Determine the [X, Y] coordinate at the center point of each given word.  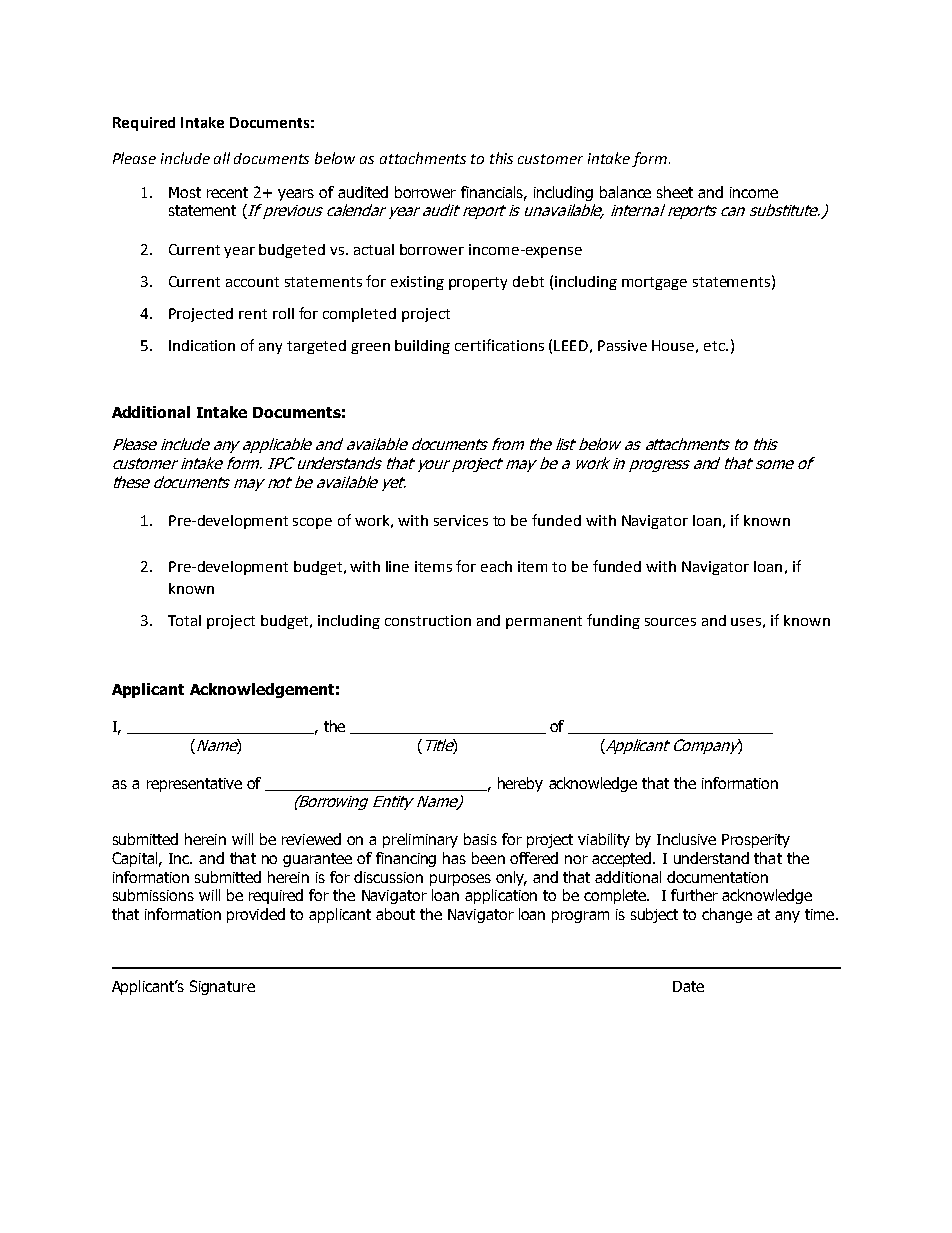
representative [194, 785]
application [501, 896]
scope [312, 523]
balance [625, 192]
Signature [222, 987]
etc [715, 346]
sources [670, 622]
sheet [675, 192]
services [461, 520]
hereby [520, 784]
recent [227, 192]
